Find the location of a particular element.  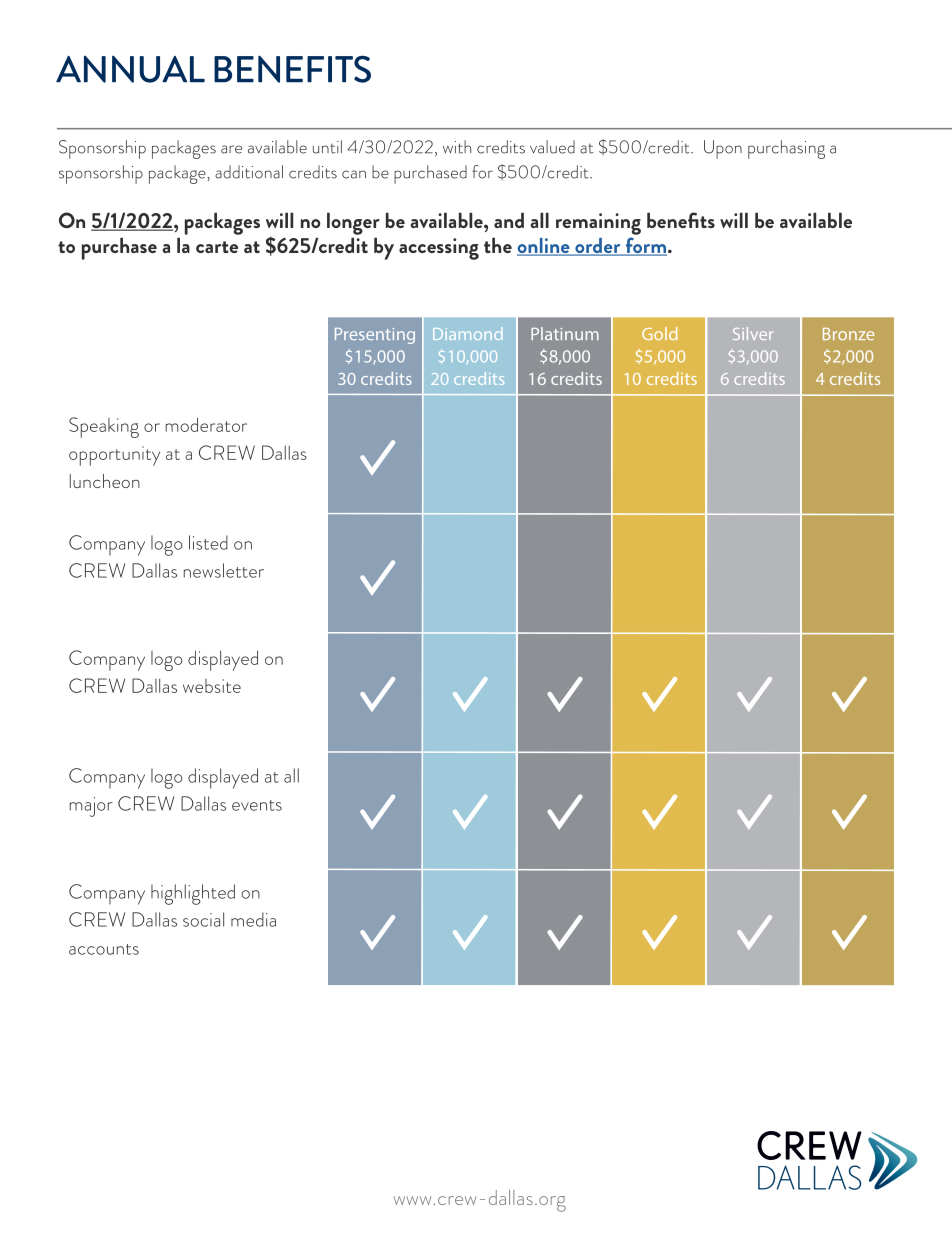

social is located at coordinates (203, 919).
